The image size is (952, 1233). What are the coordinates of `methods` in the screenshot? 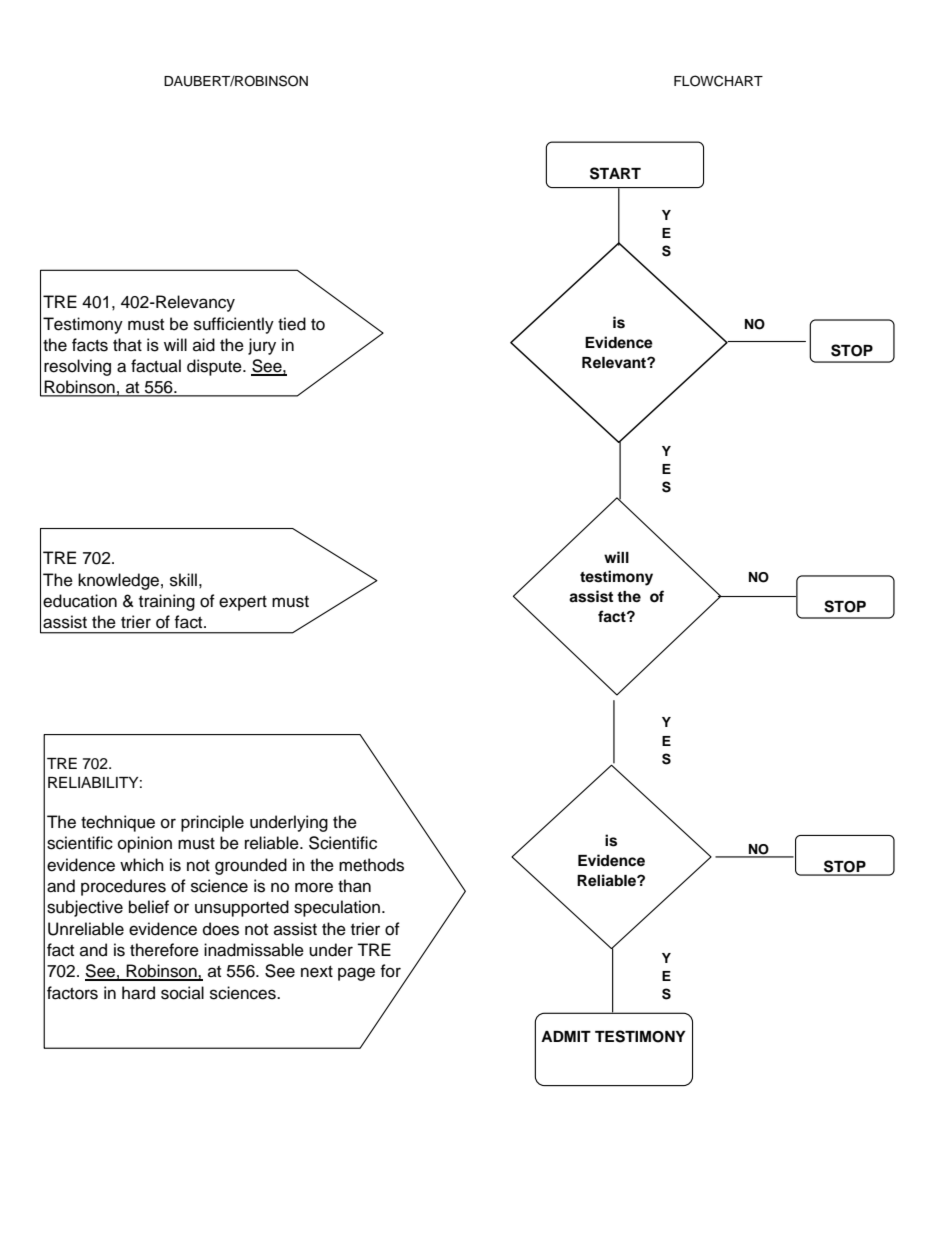 It's located at (371, 865).
